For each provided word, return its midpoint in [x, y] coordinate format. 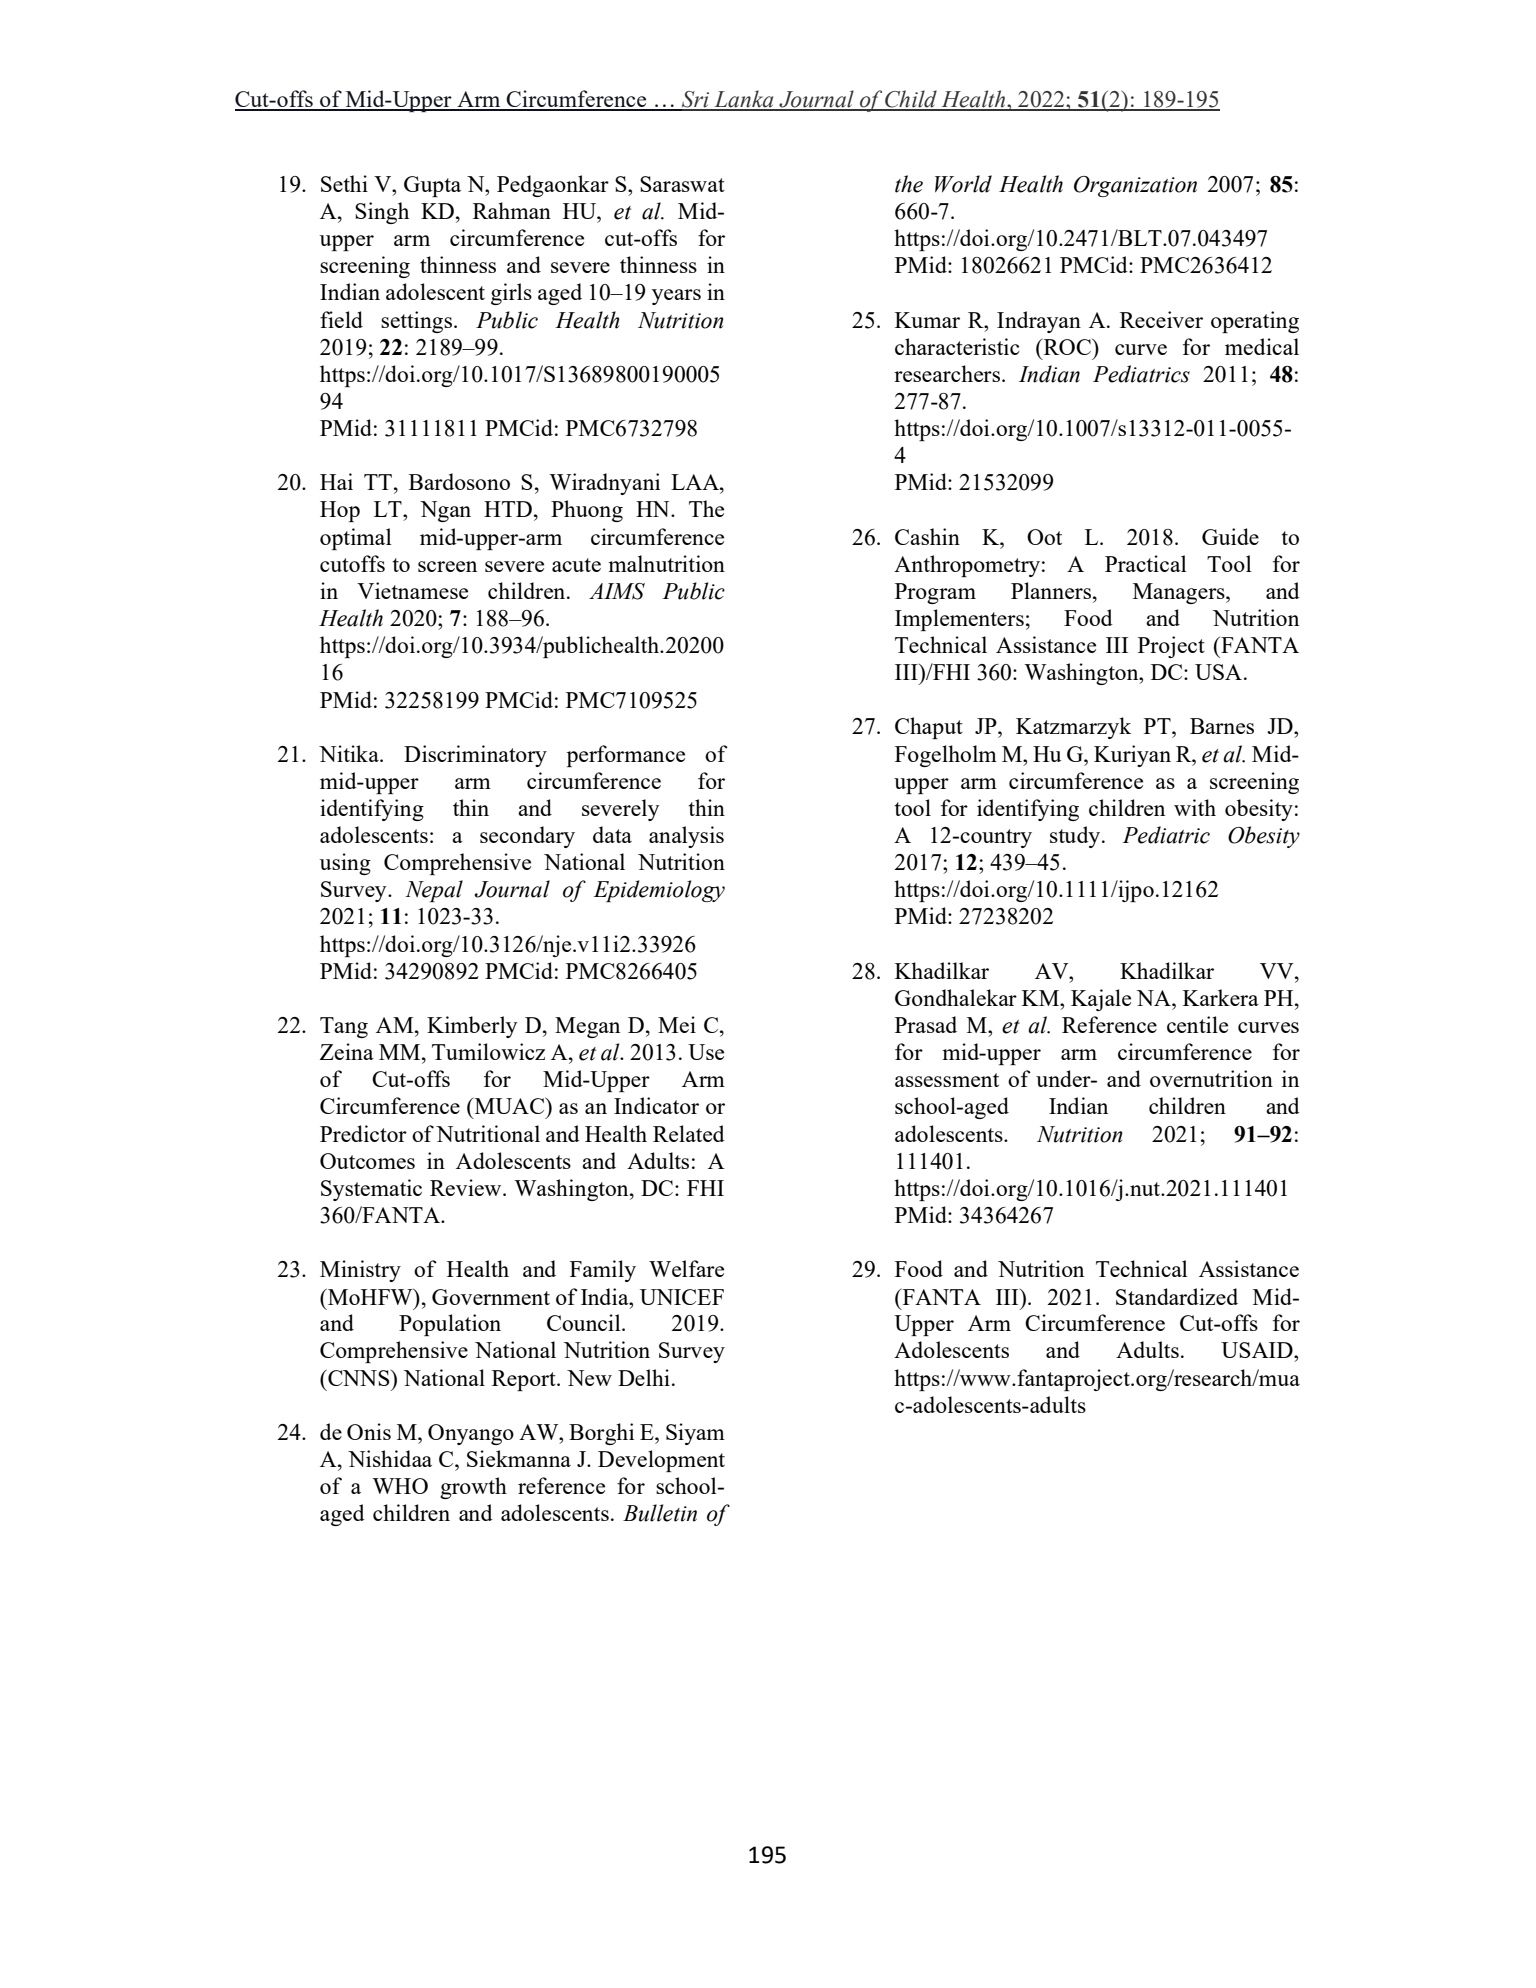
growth [473, 1488]
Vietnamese [412, 590]
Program [935, 593]
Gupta [432, 186]
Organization [1135, 186]
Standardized [1177, 1296]
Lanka [744, 100]
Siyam [695, 1434]
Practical [1146, 563]
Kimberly [472, 1027]
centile [1197, 1024]
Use [706, 1052]
